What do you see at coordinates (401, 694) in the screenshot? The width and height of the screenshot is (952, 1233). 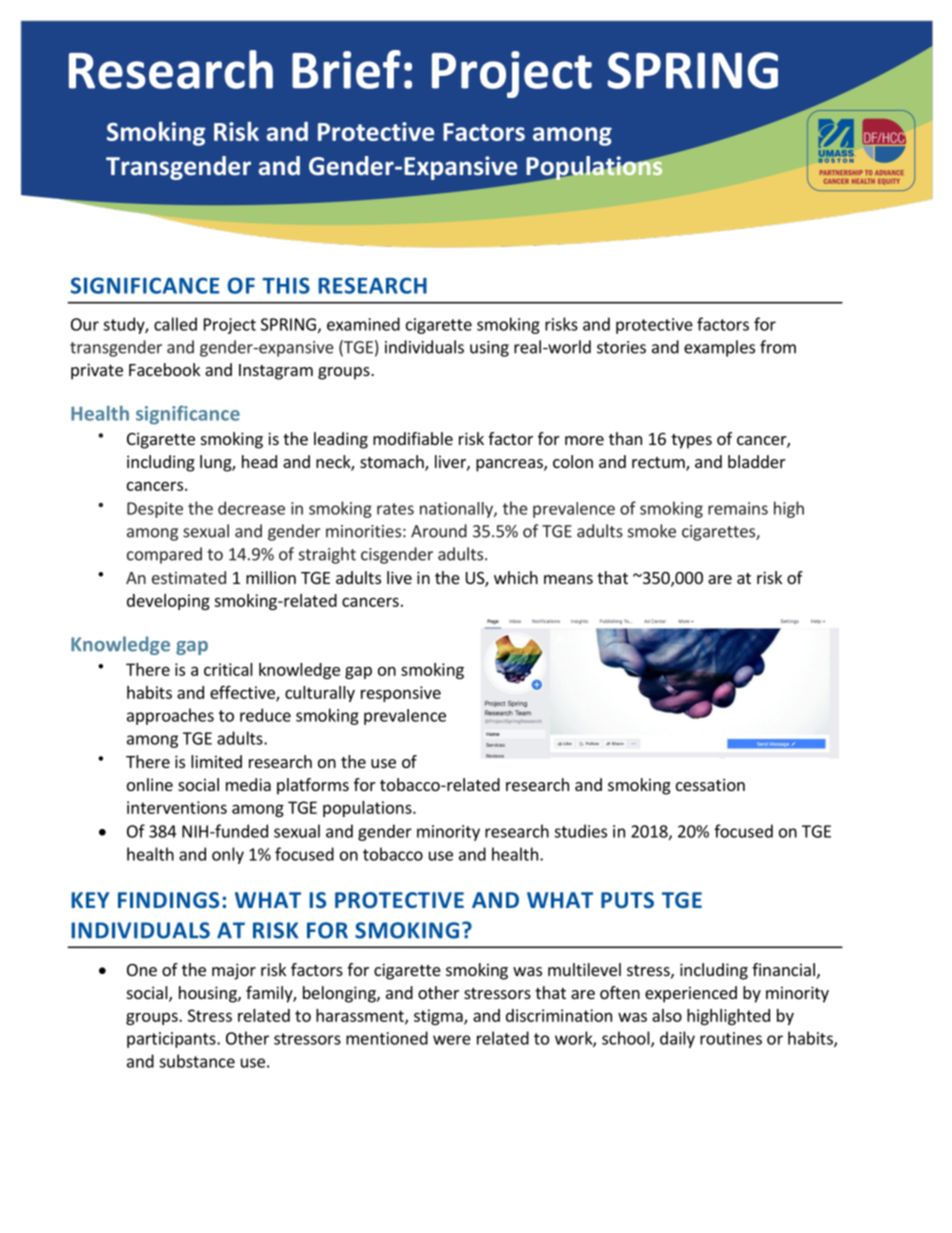 I see `responsive` at bounding box center [401, 694].
